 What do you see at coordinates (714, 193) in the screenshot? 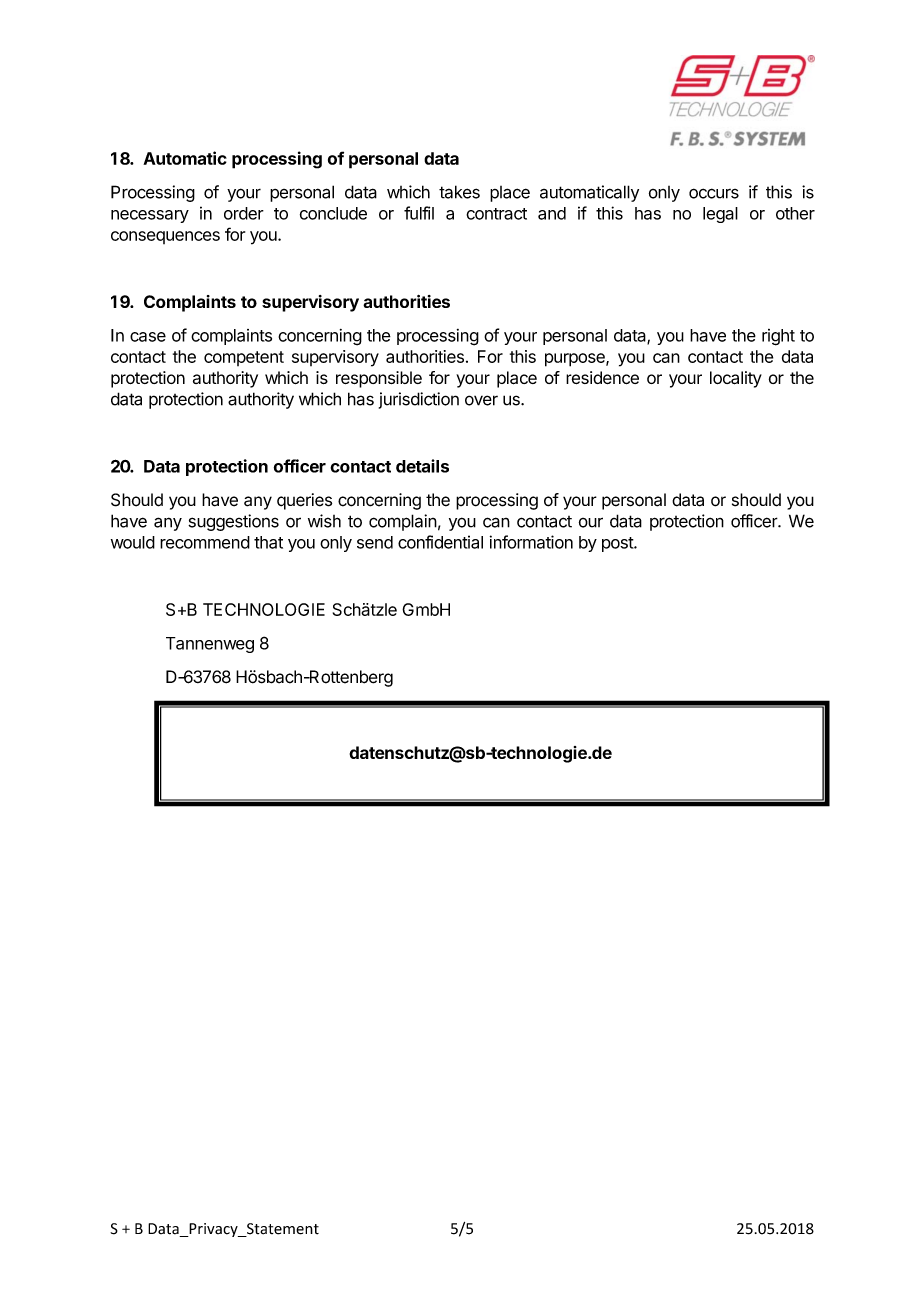
I see `occurs` at bounding box center [714, 193].
